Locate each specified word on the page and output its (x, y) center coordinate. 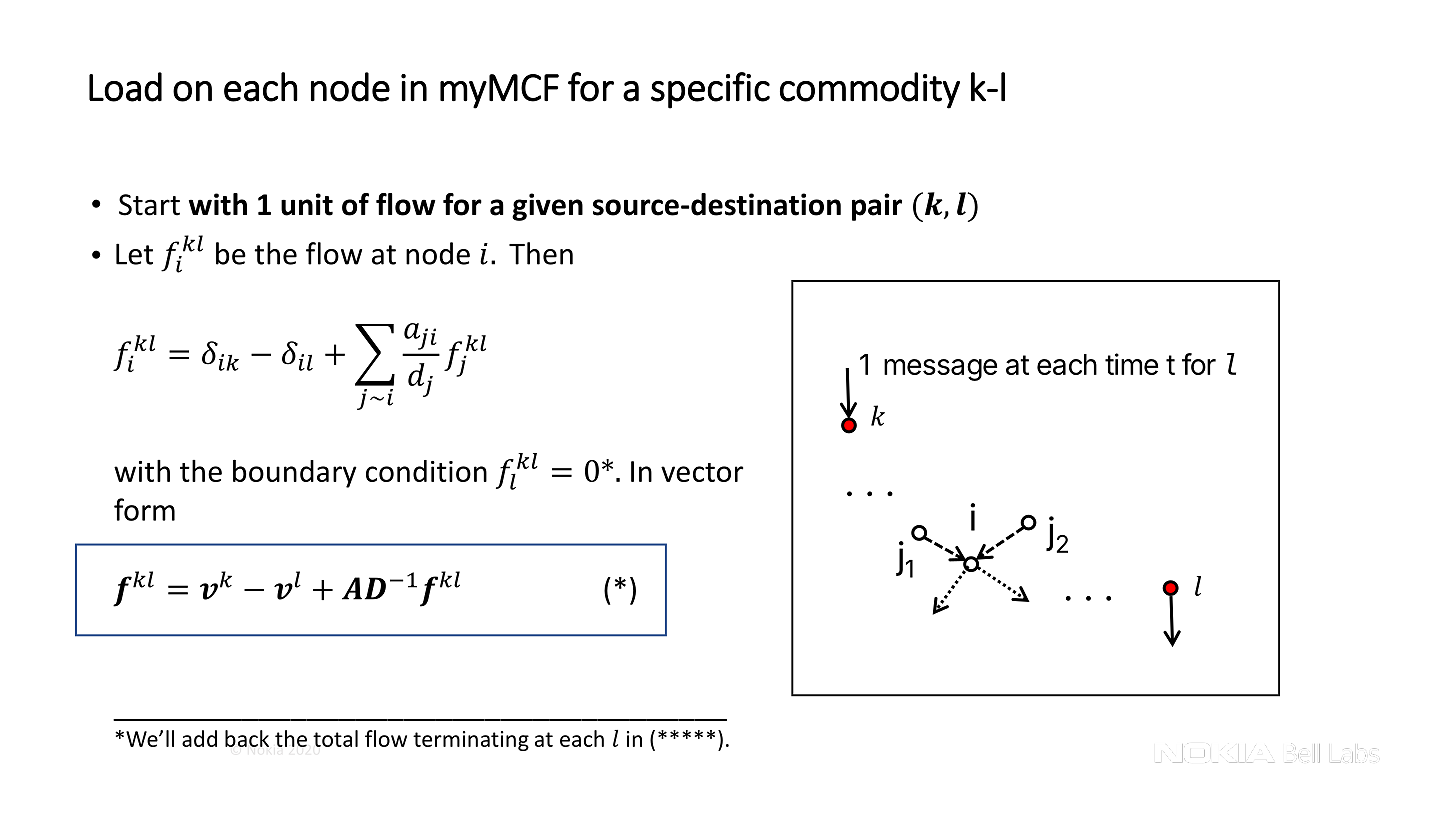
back (247, 738)
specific (710, 90)
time (1131, 364)
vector (702, 472)
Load (125, 87)
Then (541, 253)
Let (134, 254)
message (940, 370)
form (144, 509)
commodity (870, 90)
